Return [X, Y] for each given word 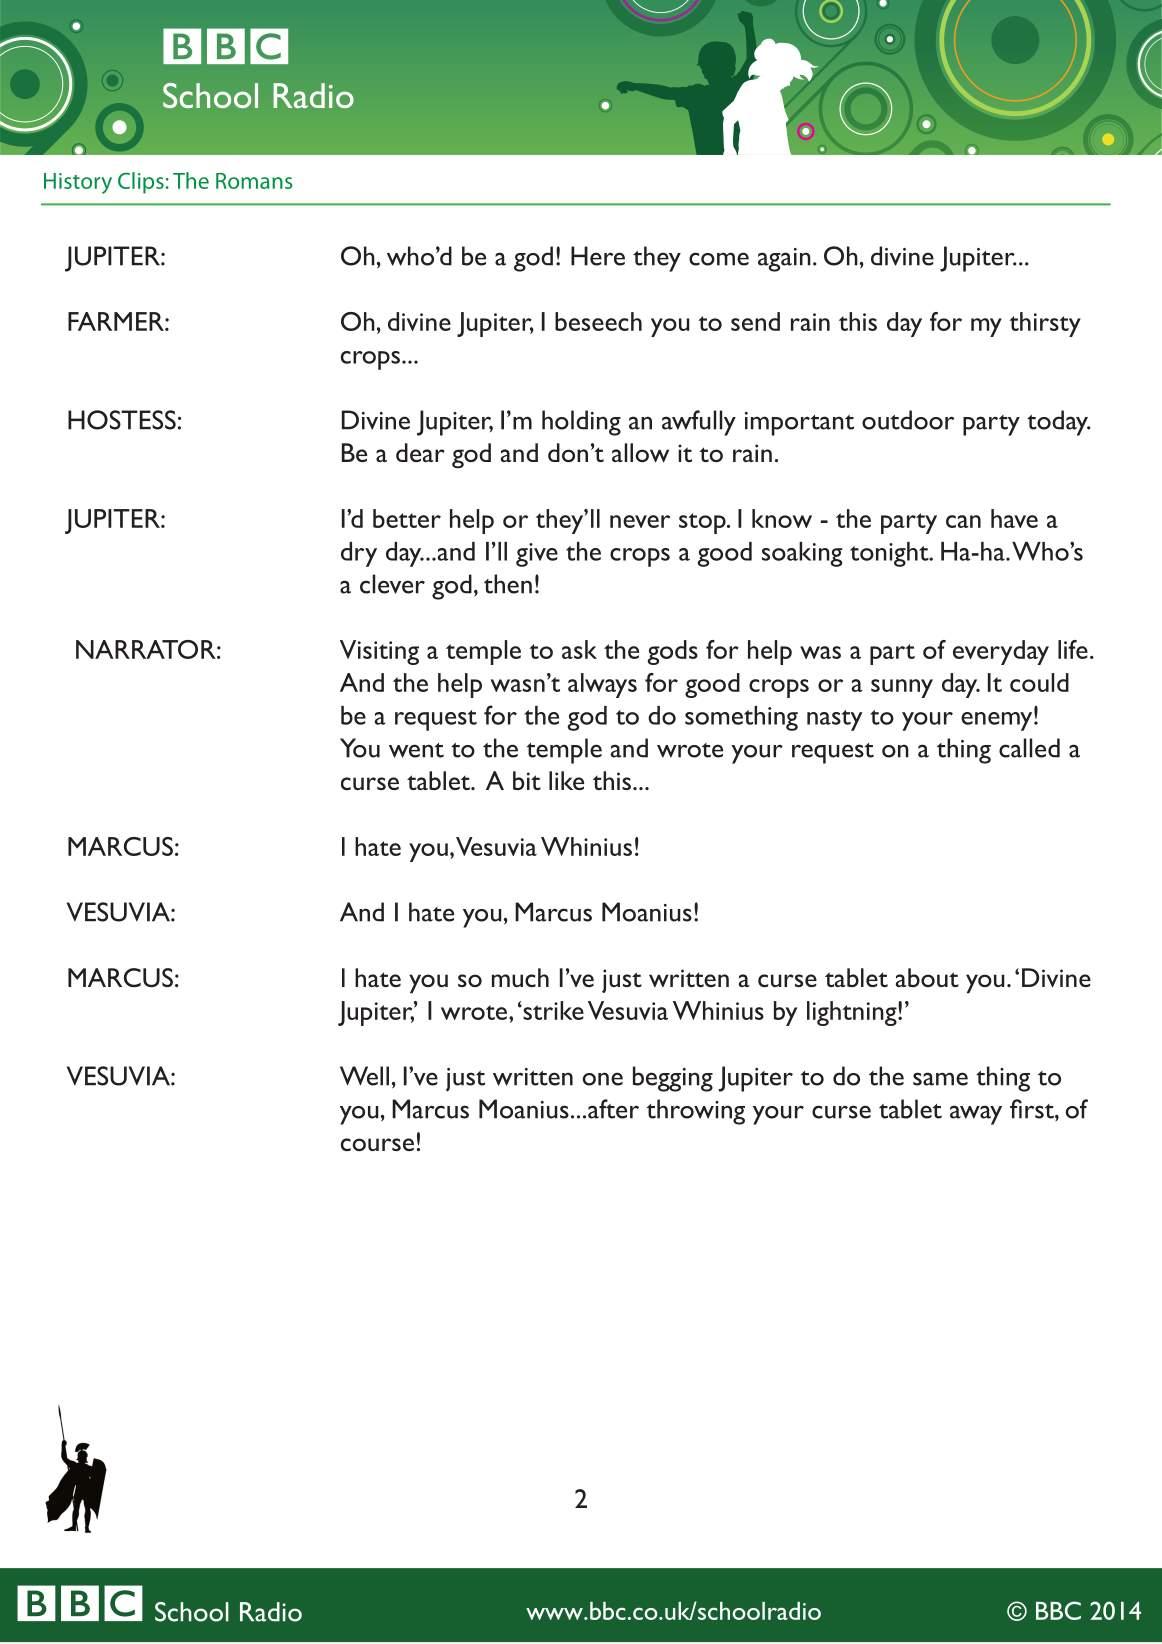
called [1029, 748]
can [963, 521]
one [603, 1079]
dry [359, 554]
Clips [141, 183]
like [566, 780]
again [784, 260]
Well [364, 1076]
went [416, 750]
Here [598, 256]
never [640, 521]
